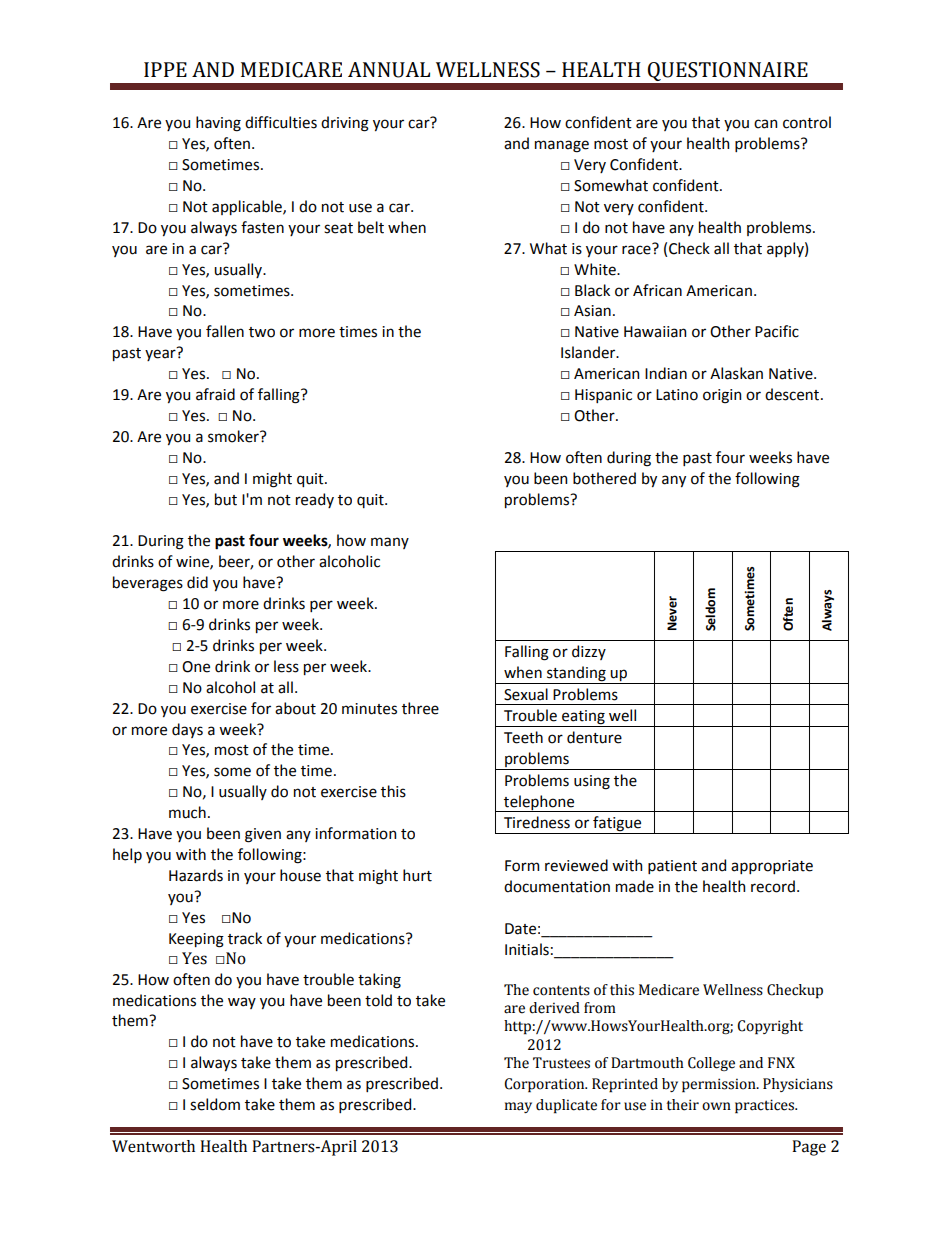 This image has height=1233, width=952. Describe the element at coordinates (196, 875) in the image. I see `Hazards` at that location.
